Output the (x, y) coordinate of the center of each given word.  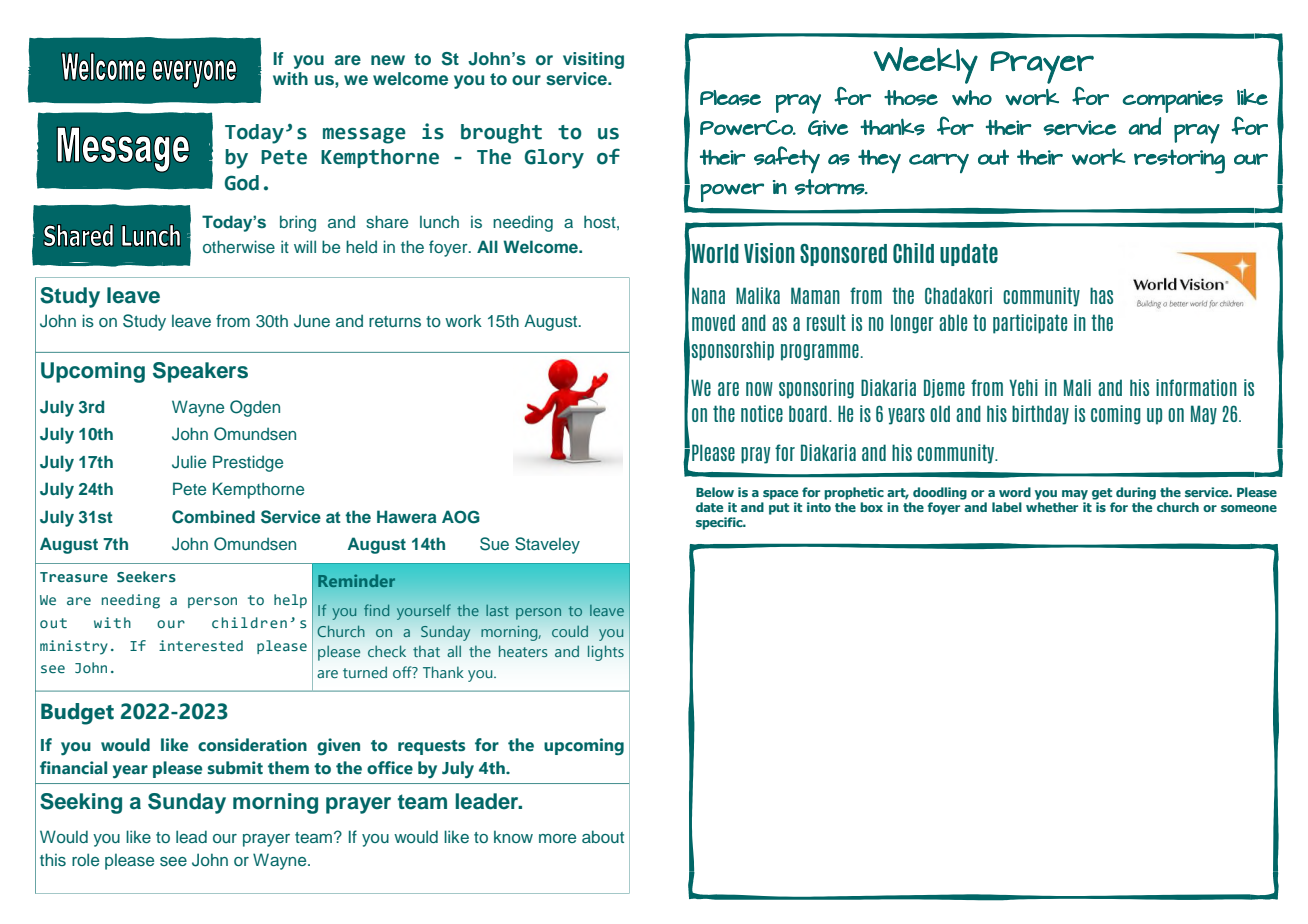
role (85, 859)
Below (715, 492)
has (1101, 295)
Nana (708, 295)
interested (201, 645)
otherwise (239, 246)
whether (1052, 507)
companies (1173, 101)
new (388, 60)
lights (606, 653)
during (1136, 493)
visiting (593, 60)
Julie (189, 462)
